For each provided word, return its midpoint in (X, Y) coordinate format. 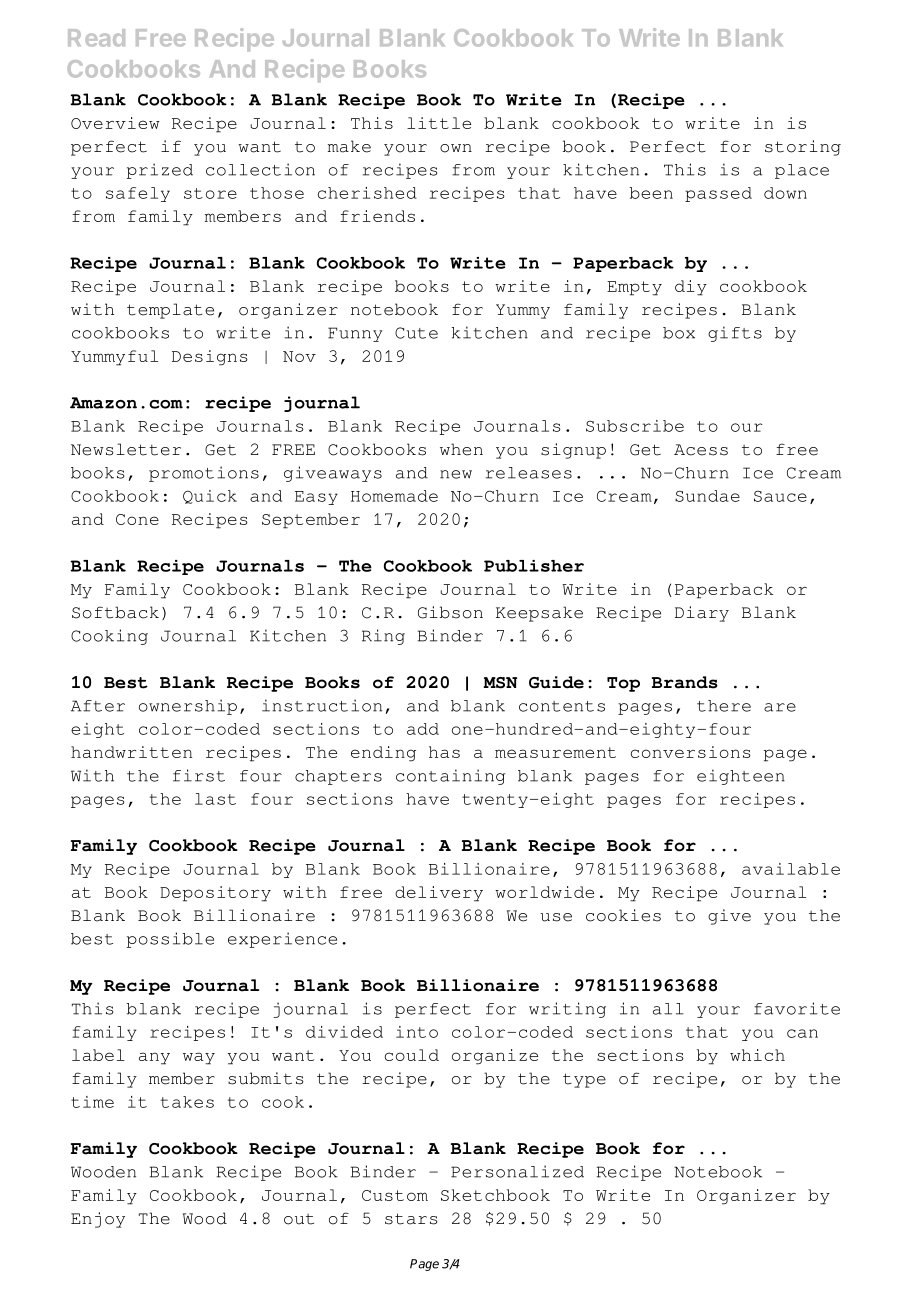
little (439, 123)
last (215, 799)
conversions (691, 752)
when (461, 449)
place (802, 171)
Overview (115, 123)
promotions (204, 474)
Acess (701, 450)
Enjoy (98, 1220)
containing (450, 777)
